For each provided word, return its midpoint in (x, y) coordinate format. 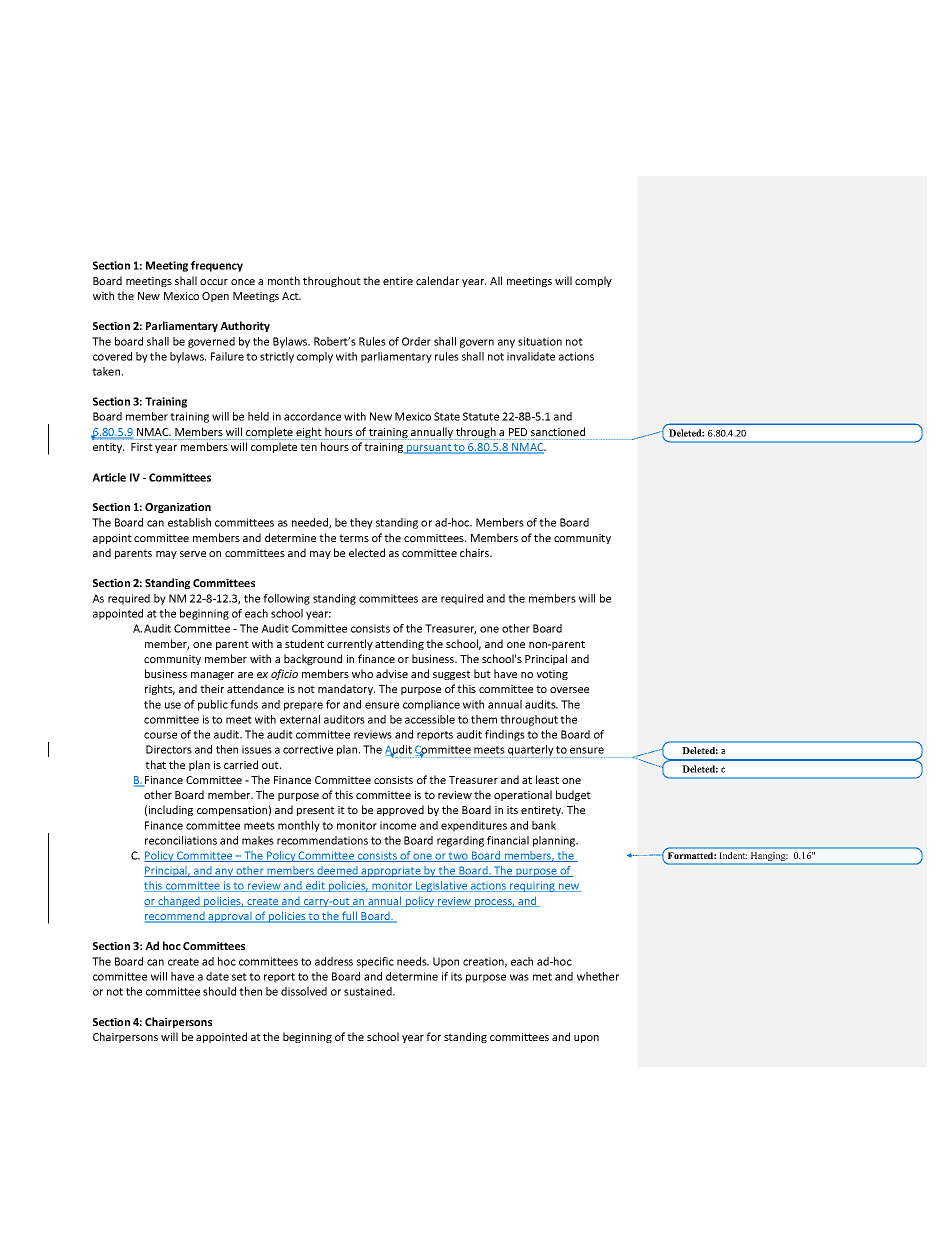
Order (416, 341)
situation (540, 341)
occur (214, 282)
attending (399, 644)
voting (552, 675)
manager (212, 676)
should (219, 991)
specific (375, 962)
